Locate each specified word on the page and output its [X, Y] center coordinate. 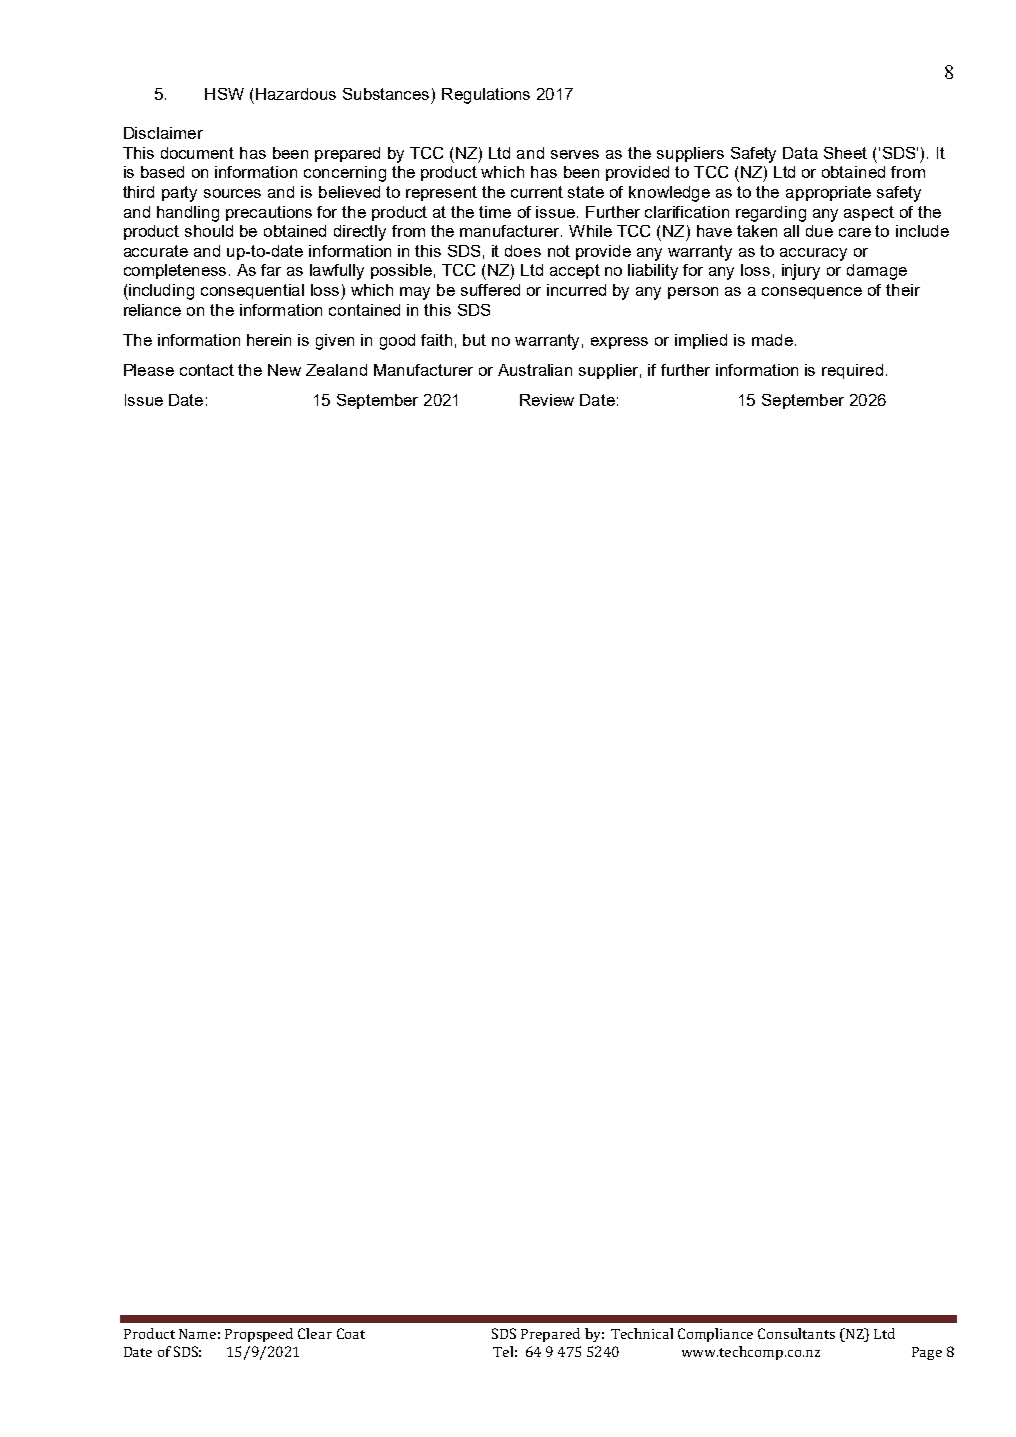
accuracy [813, 254]
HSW [224, 94]
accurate [156, 251]
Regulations [486, 96]
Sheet [845, 153]
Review [547, 400]
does [523, 251]
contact [207, 370]
